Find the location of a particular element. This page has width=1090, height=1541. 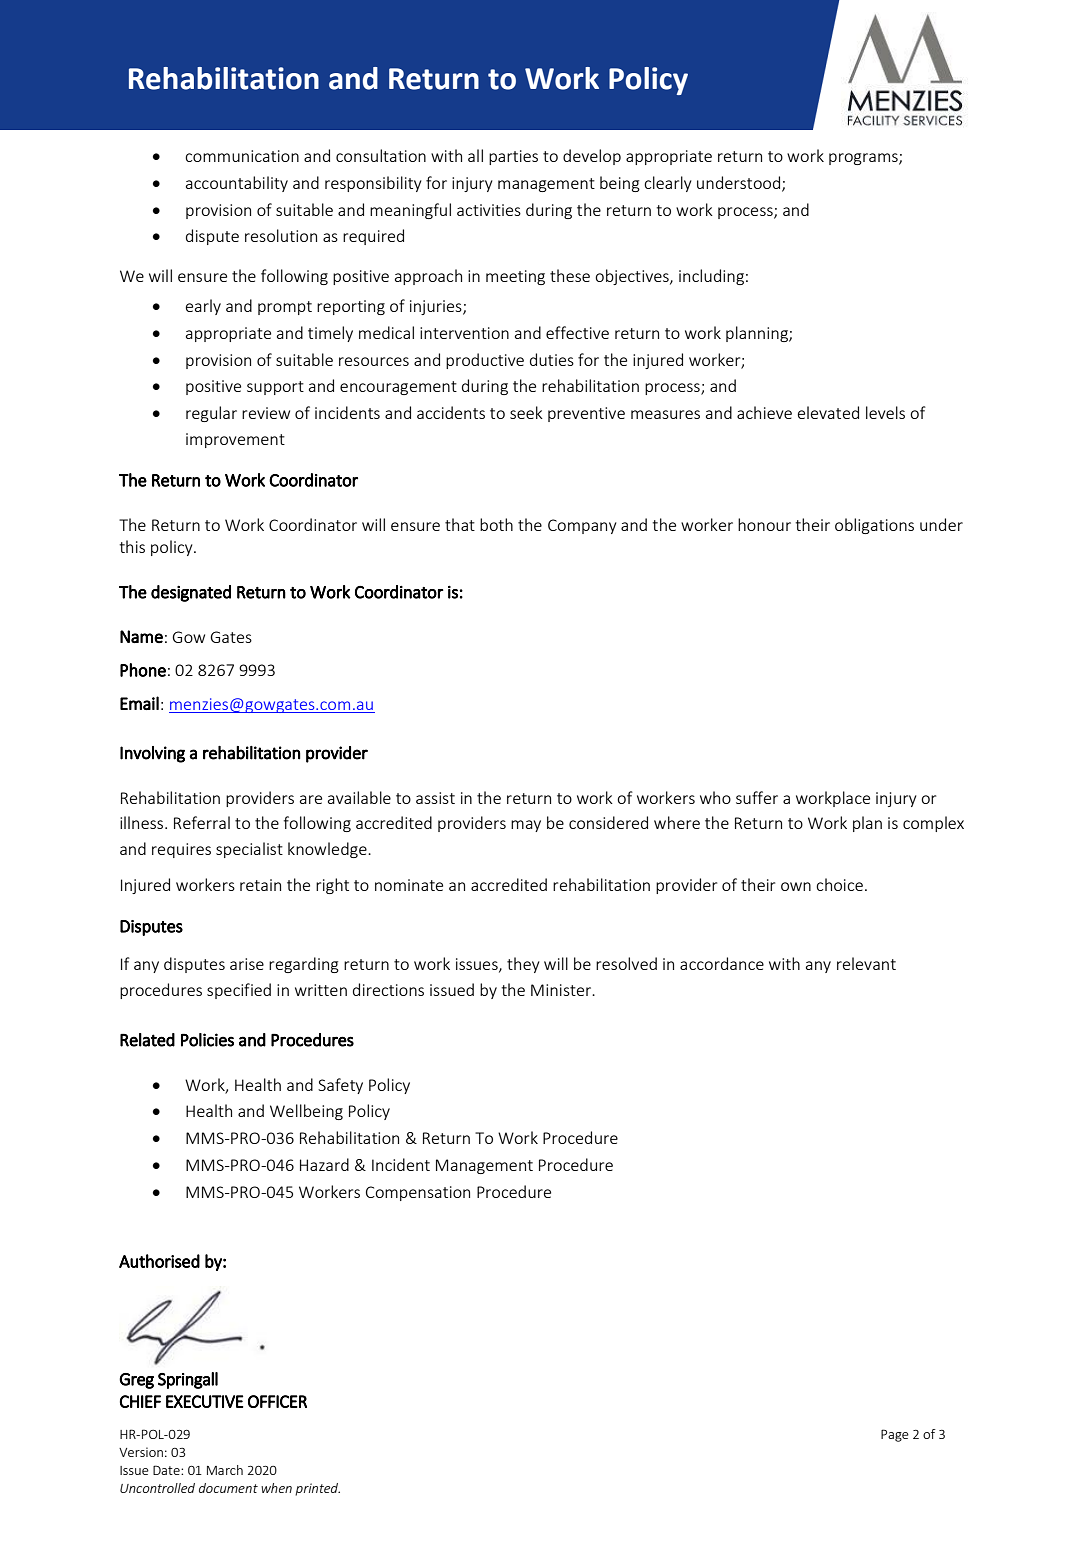

programs is located at coordinates (864, 159).
